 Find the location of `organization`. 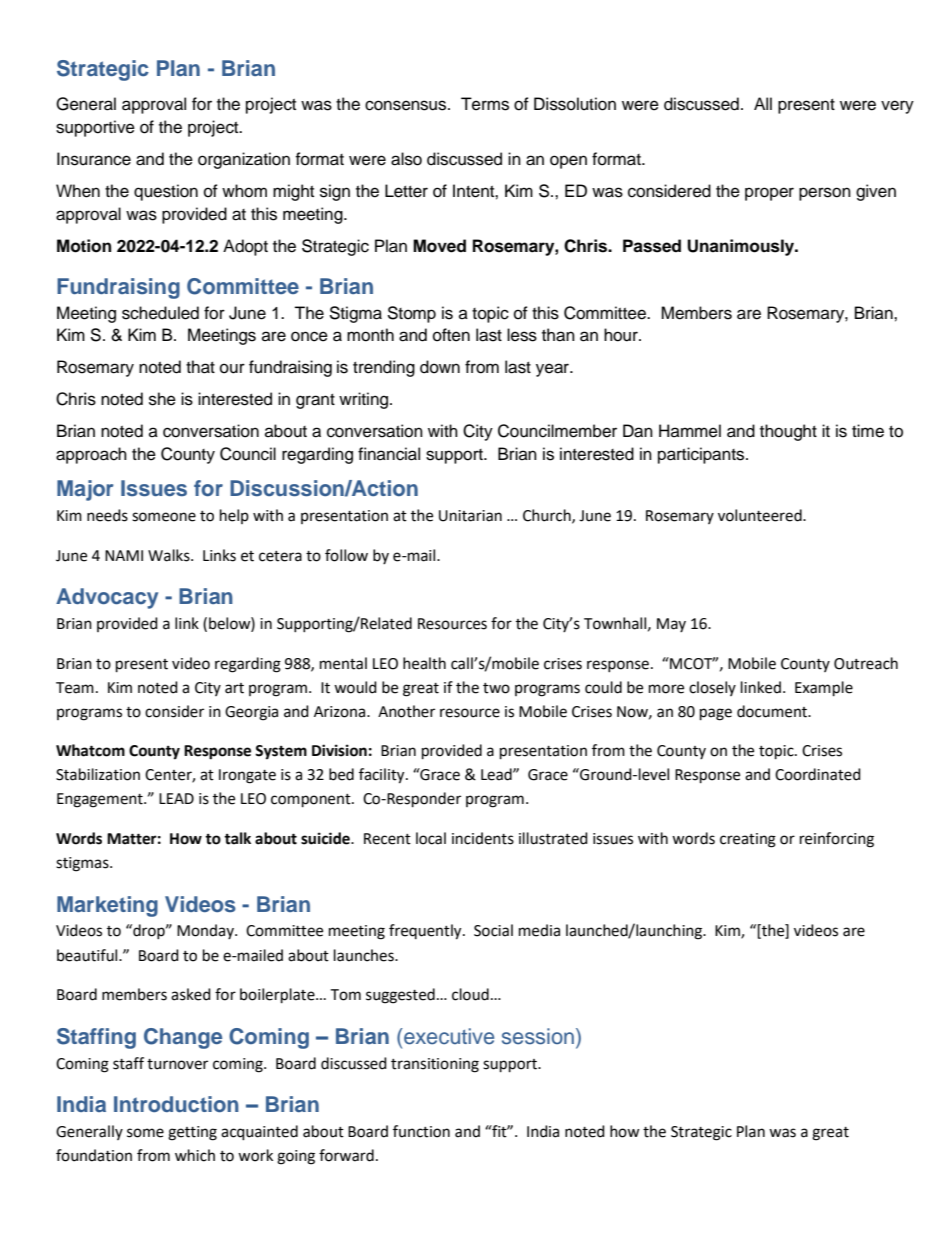

organization is located at coordinates (244, 160).
